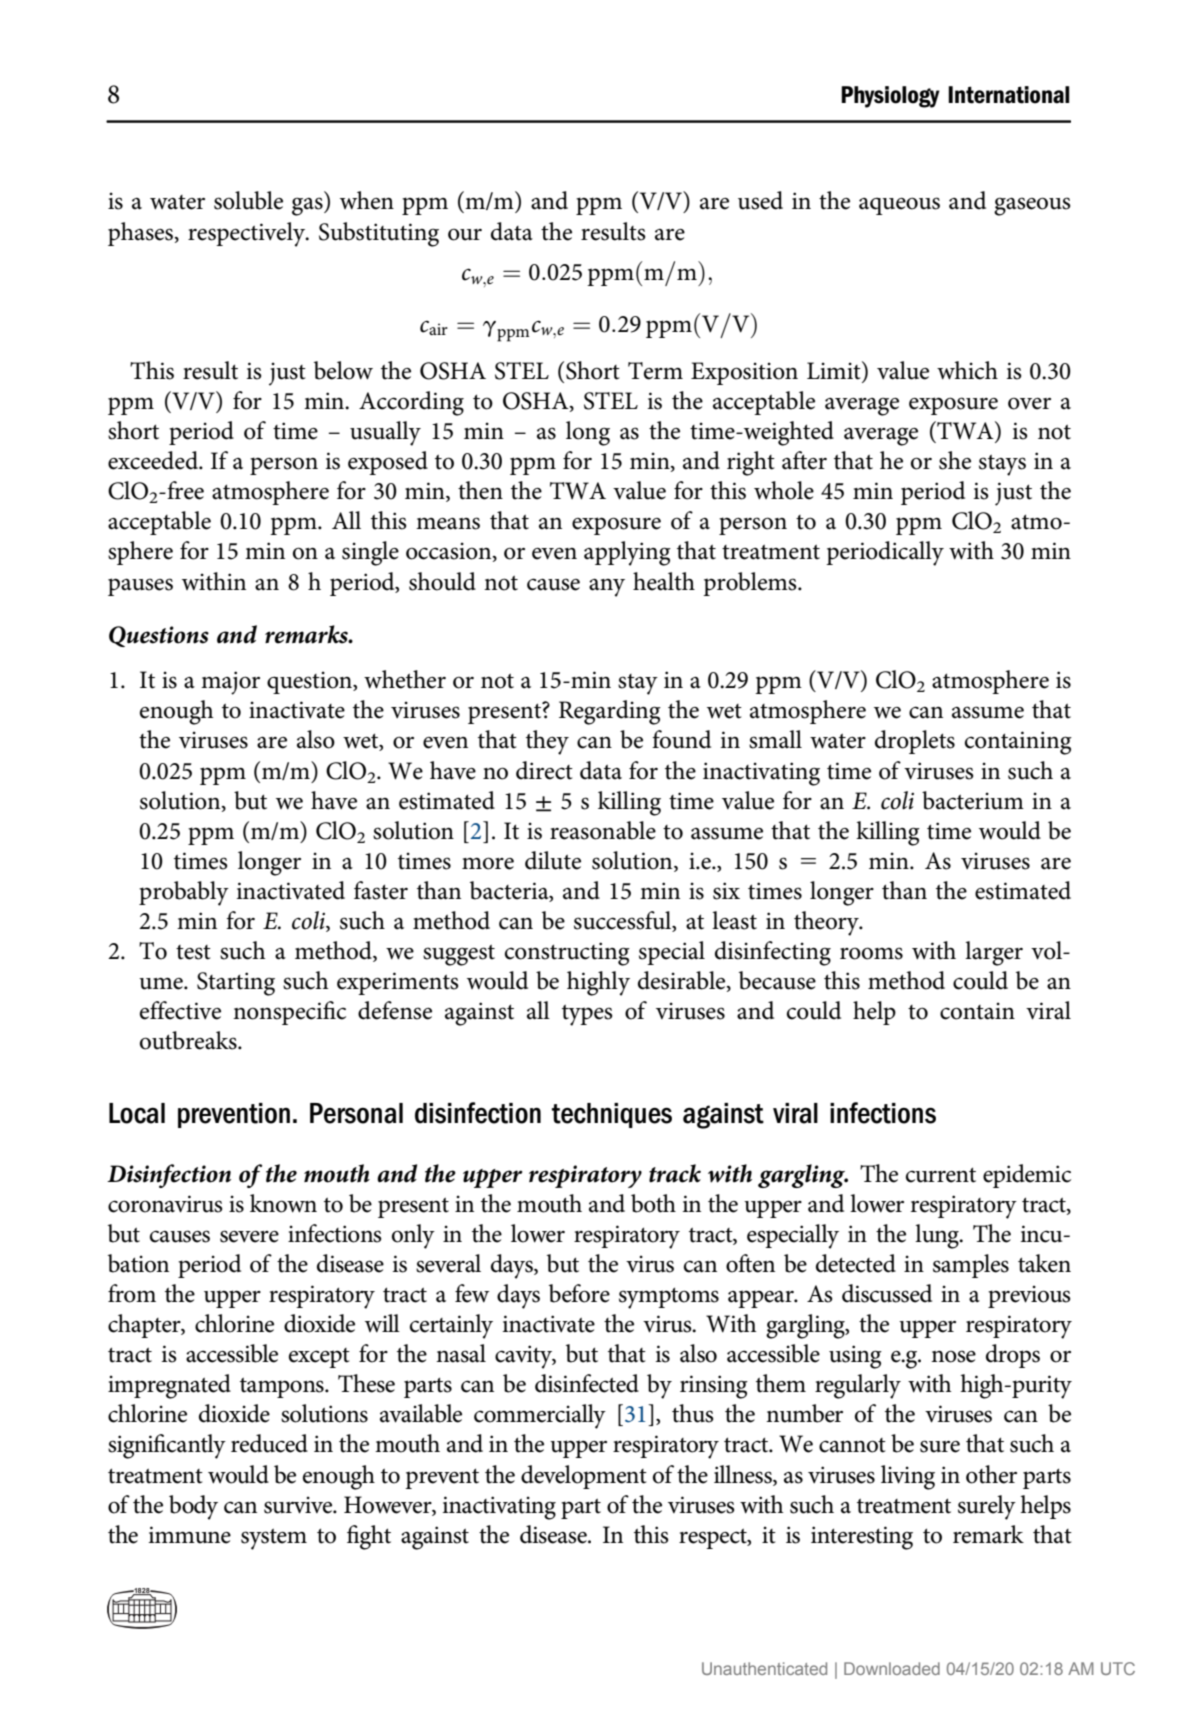 This screenshot has width=1199, height=1713. Describe the element at coordinates (892, 1668) in the screenshot. I see `Downloaded` at that location.
